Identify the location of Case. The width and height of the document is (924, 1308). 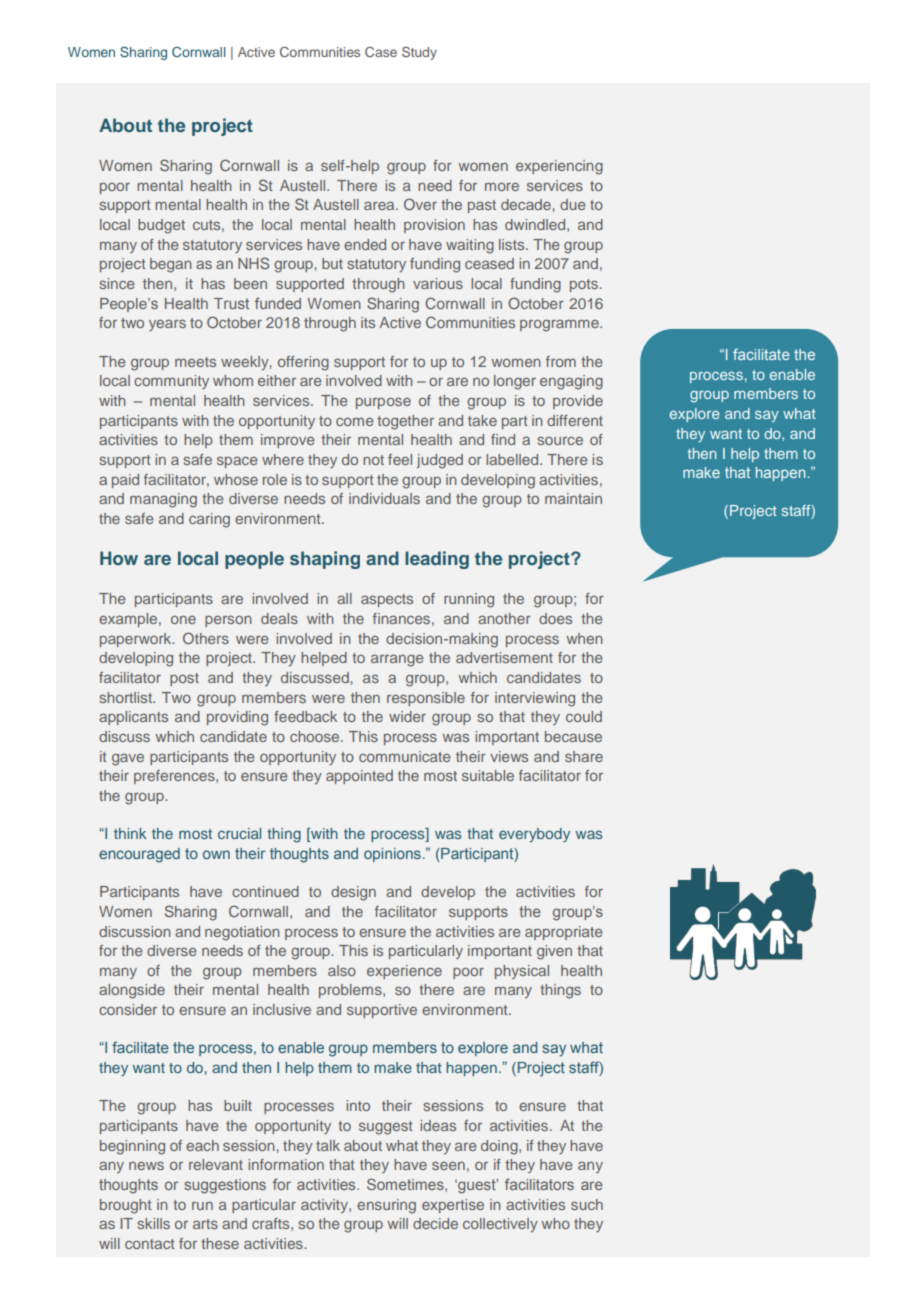
(381, 52).
